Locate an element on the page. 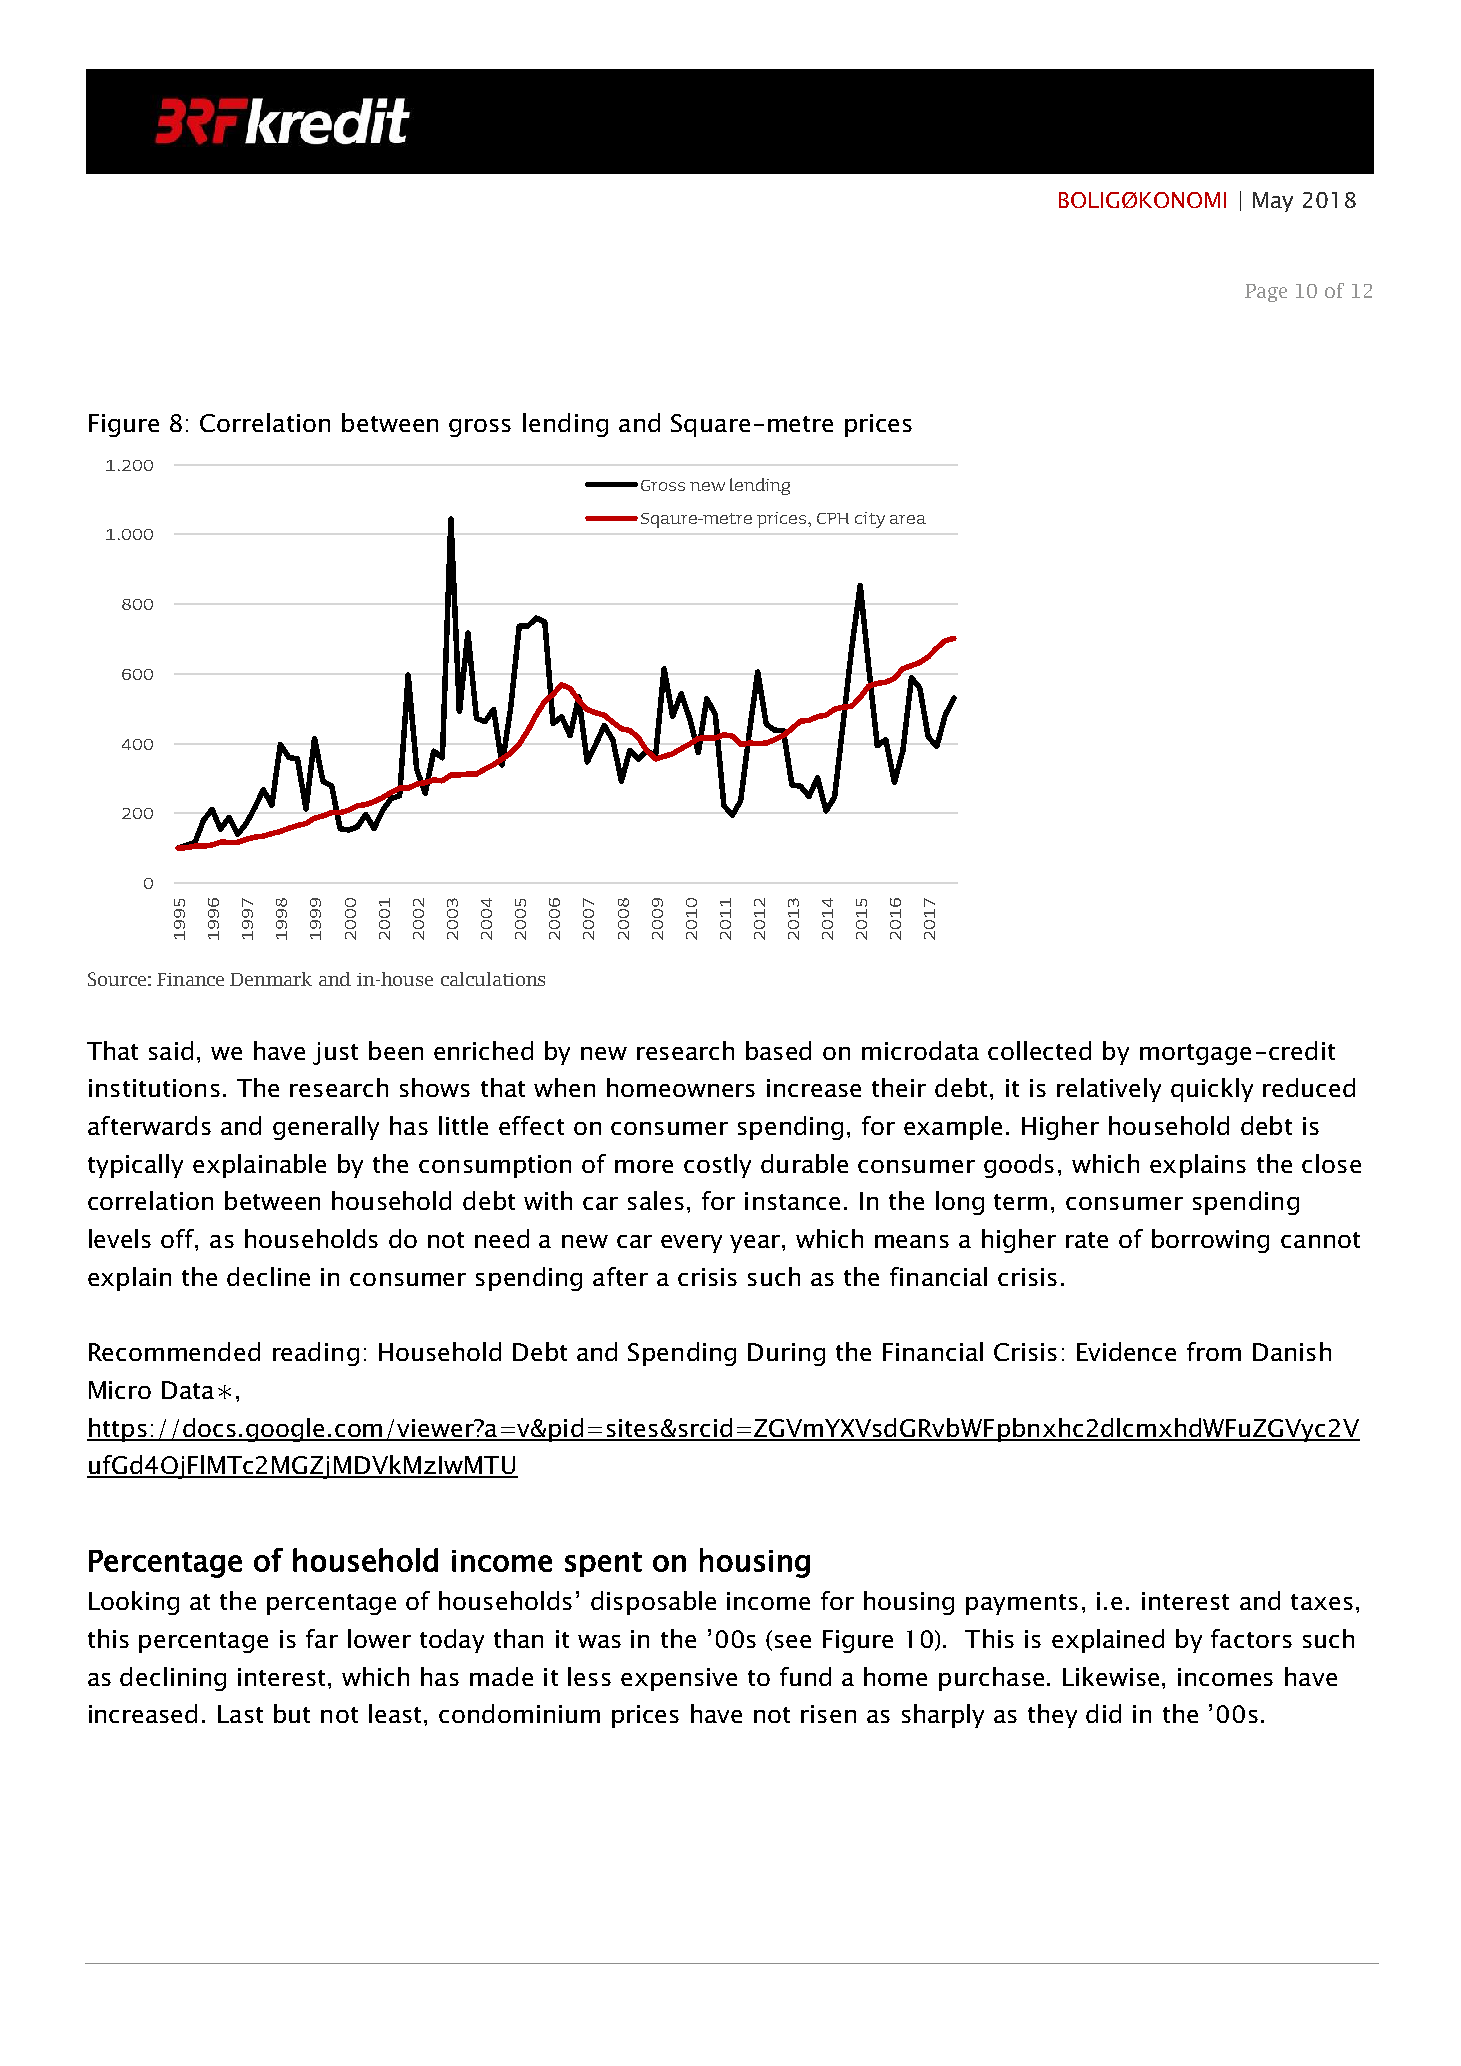 This page has width=1461, height=2066. Denmark is located at coordinates (271, 979).
